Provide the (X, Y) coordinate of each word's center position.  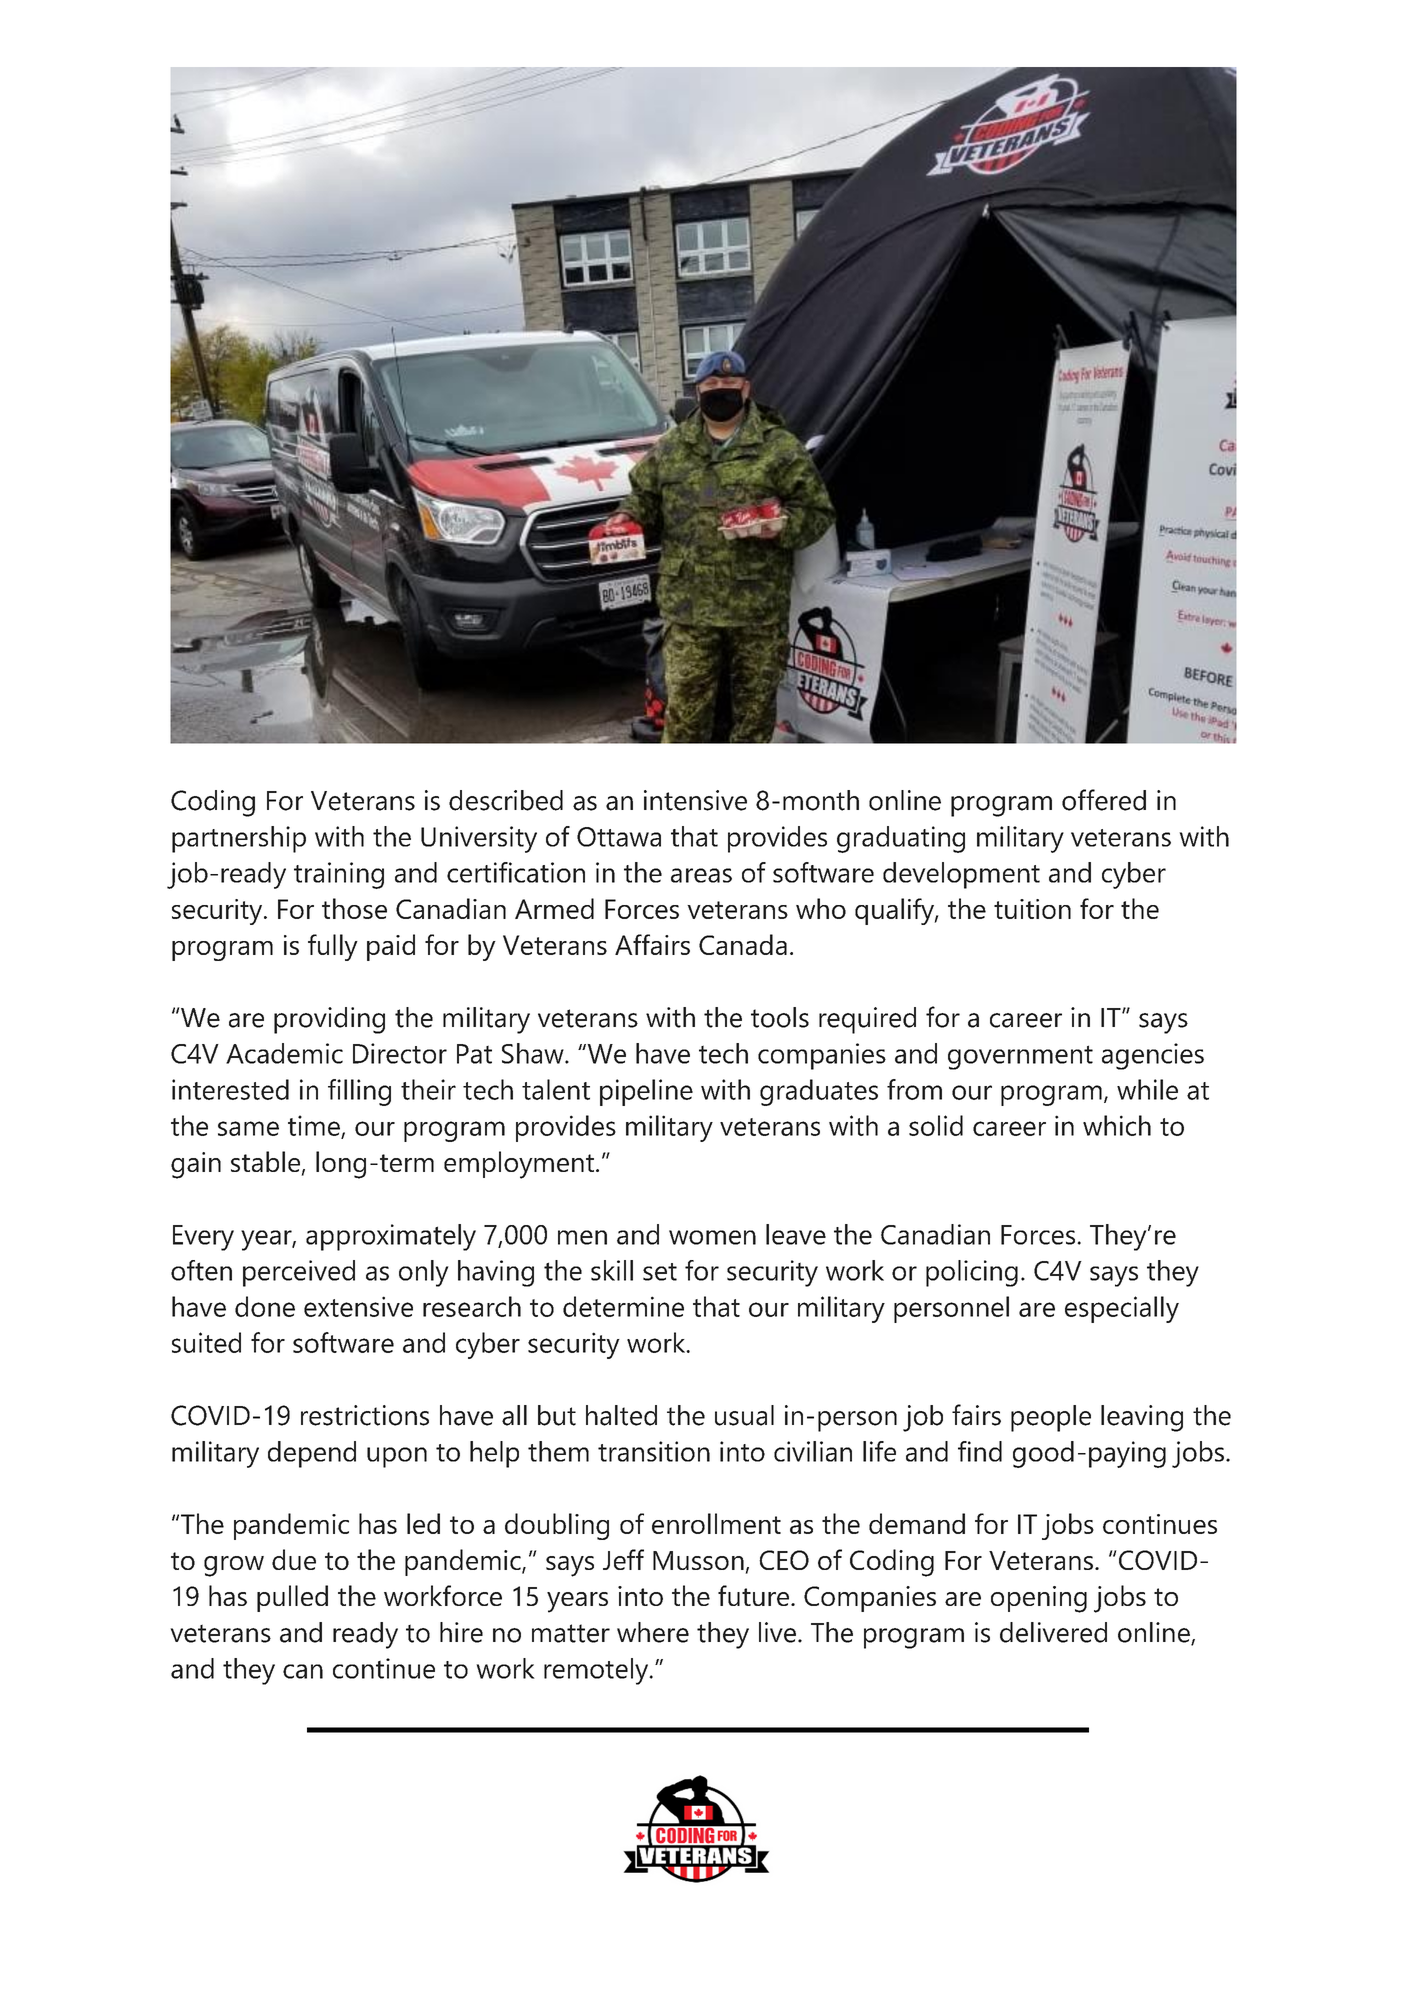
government (1020, 1057)
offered (1104, 800)
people (1051, 1418)
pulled (292, 1598)
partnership (239, 839)
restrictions (365, 1415)
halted (621, 1415)
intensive (695, 800)
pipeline (646, 1092)
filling (359, 1092)
